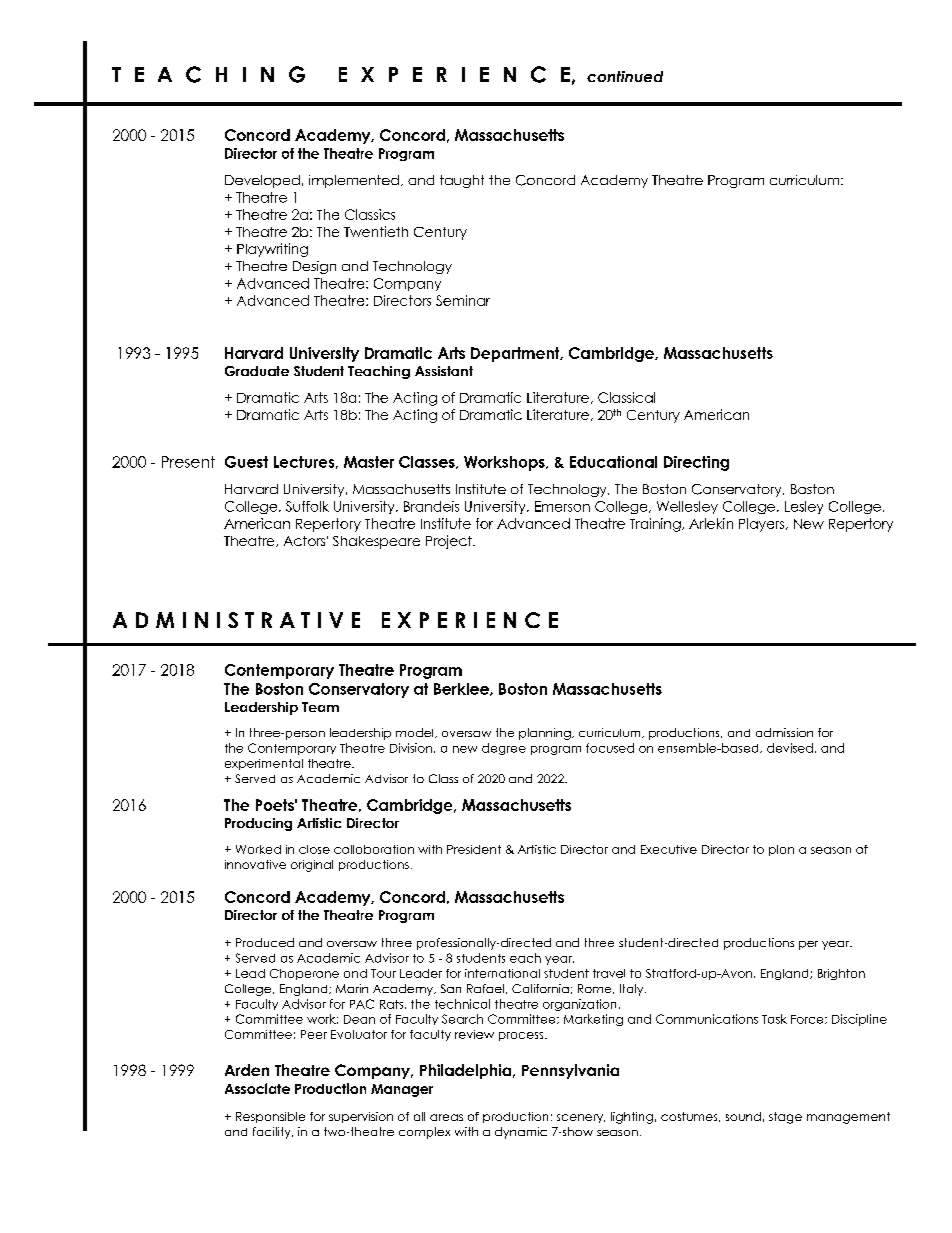 The width and height of the screenshot is (952, 1233). Describe the element at coordinates (307, 506) in the screenshot. I see `Suffolk` at that location.
